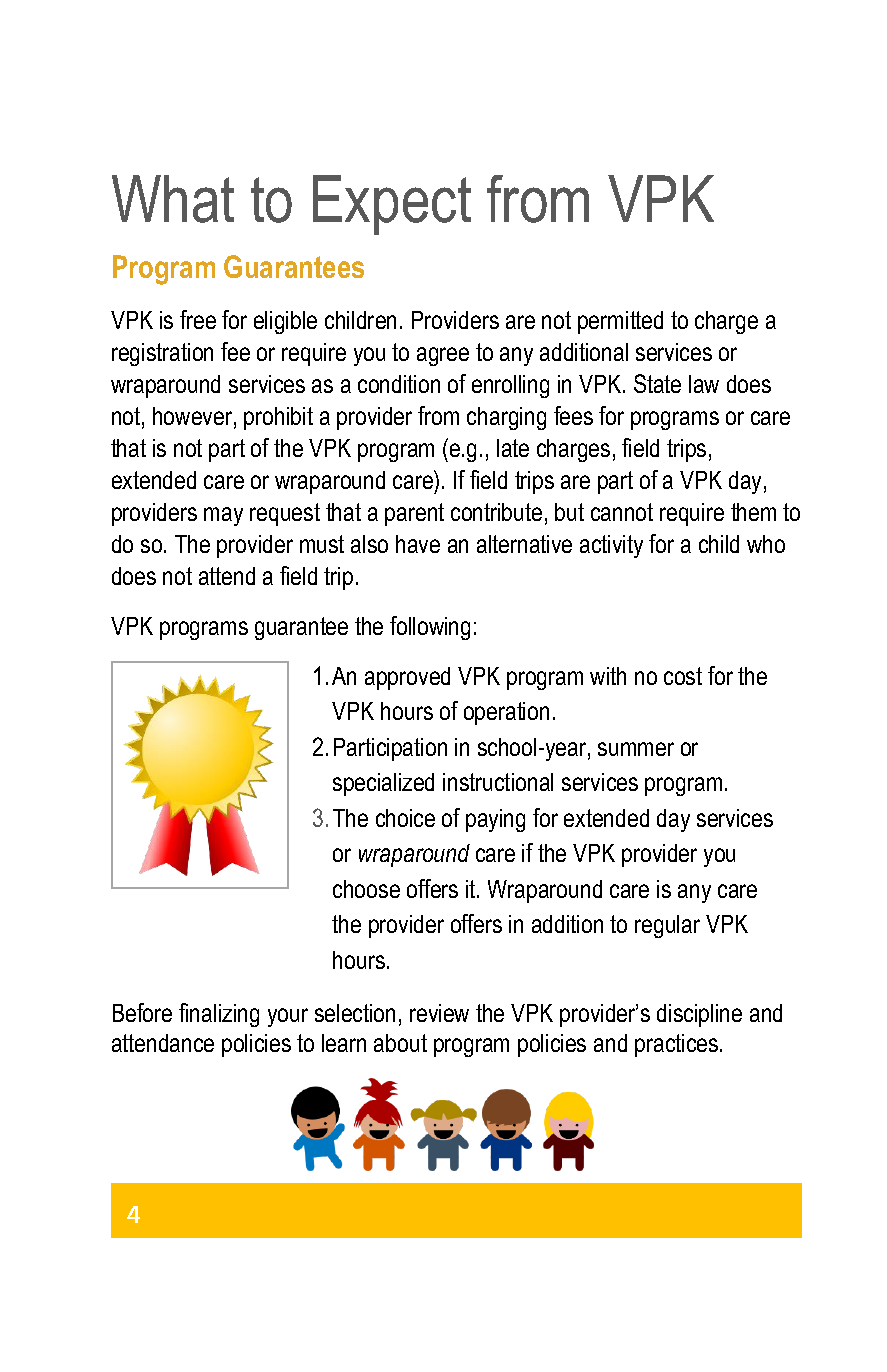  What do you see at coordinates (498, 782) in the document?
I see `instructional` at bounding box center [498, 782].
